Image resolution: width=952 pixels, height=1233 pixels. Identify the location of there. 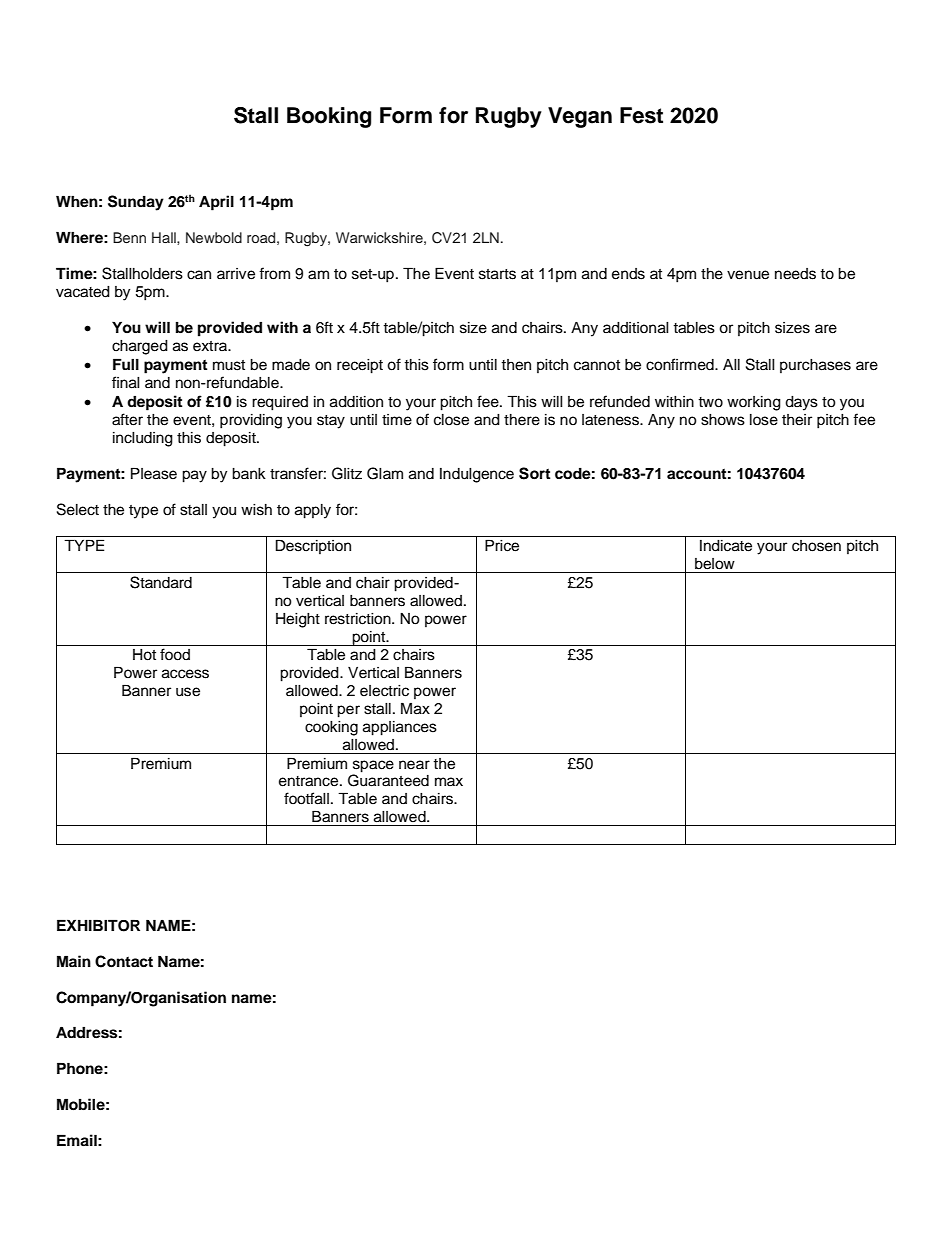
(522, 420).
